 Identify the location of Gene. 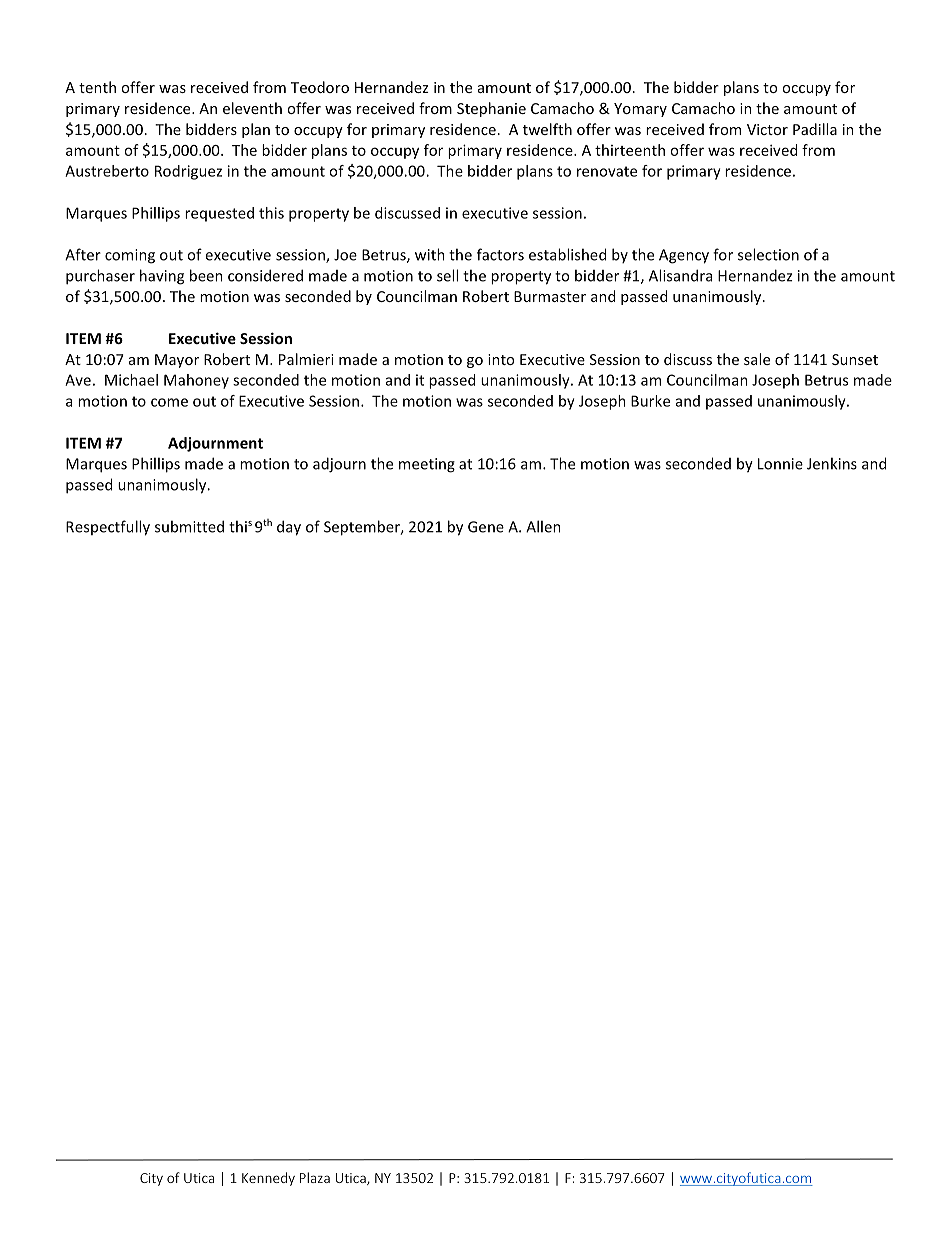
(486, 527).
